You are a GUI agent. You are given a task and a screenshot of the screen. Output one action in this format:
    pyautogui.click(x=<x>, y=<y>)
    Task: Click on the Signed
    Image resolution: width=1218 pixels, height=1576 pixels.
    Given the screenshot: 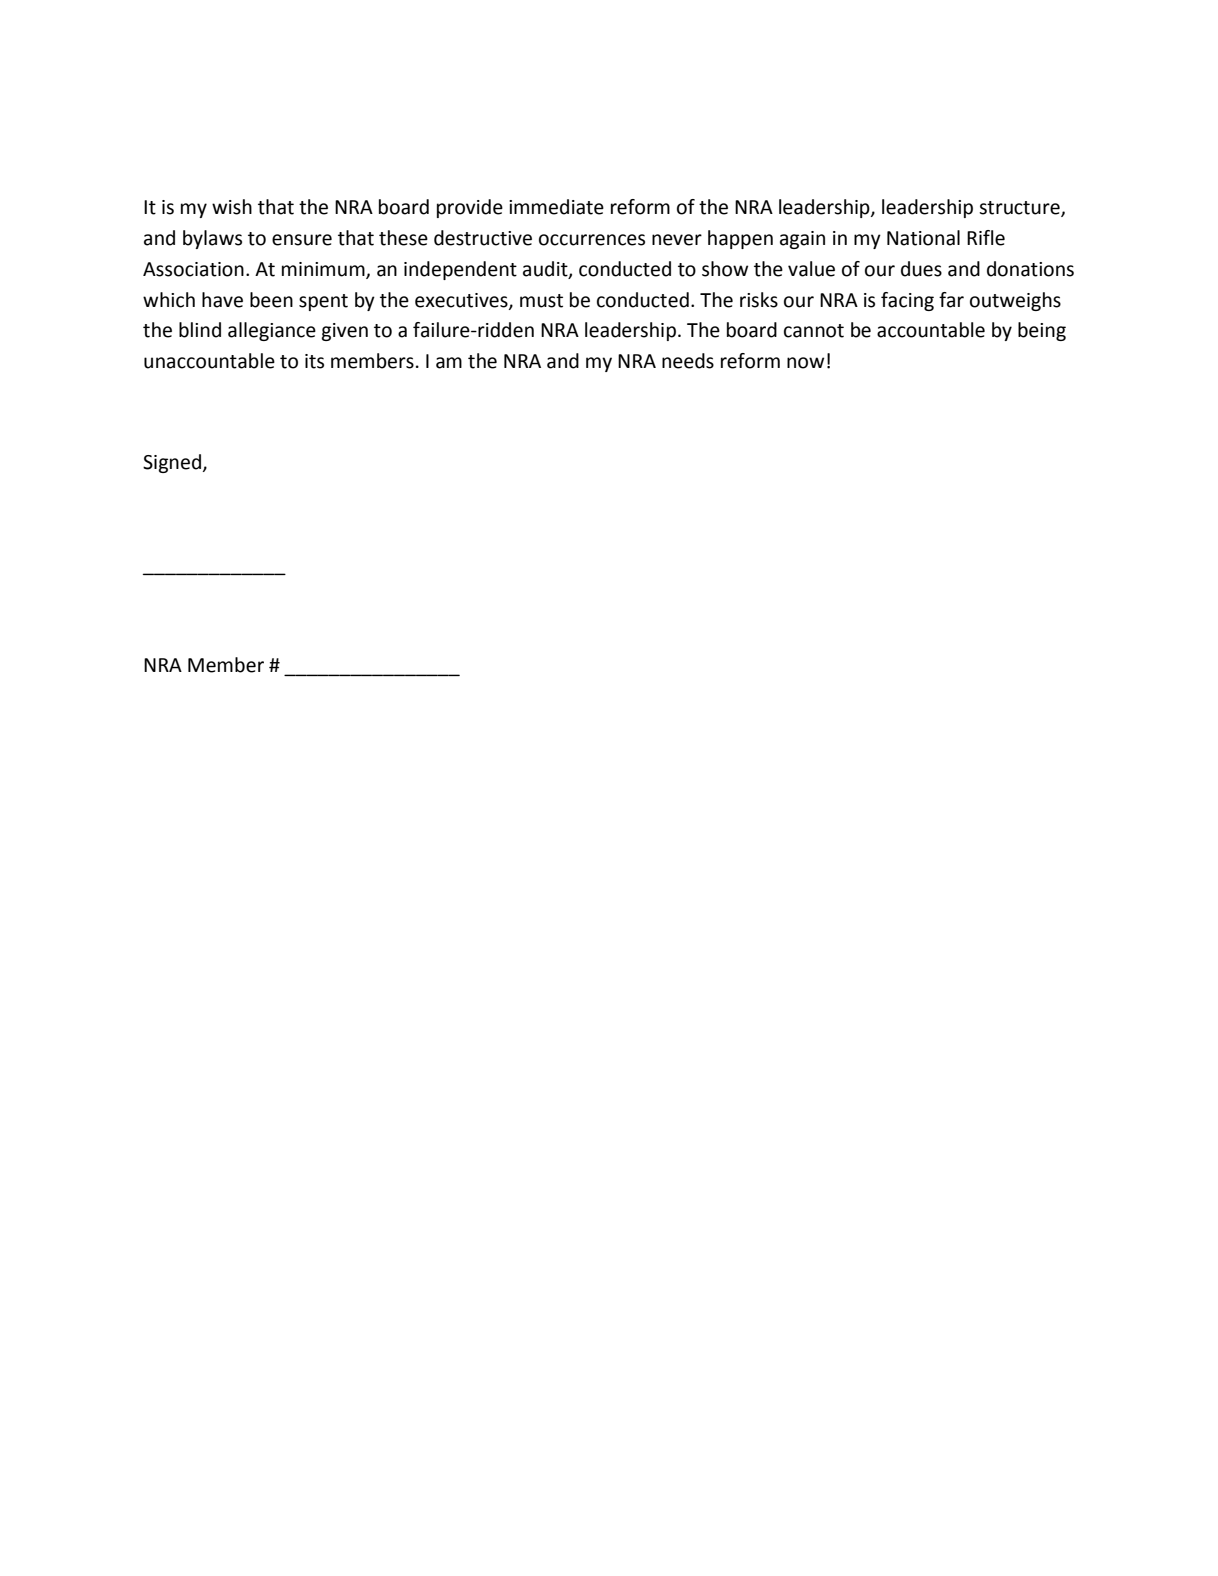 What is the action you would take?
    pyautogui.click(x=172, y=463)
